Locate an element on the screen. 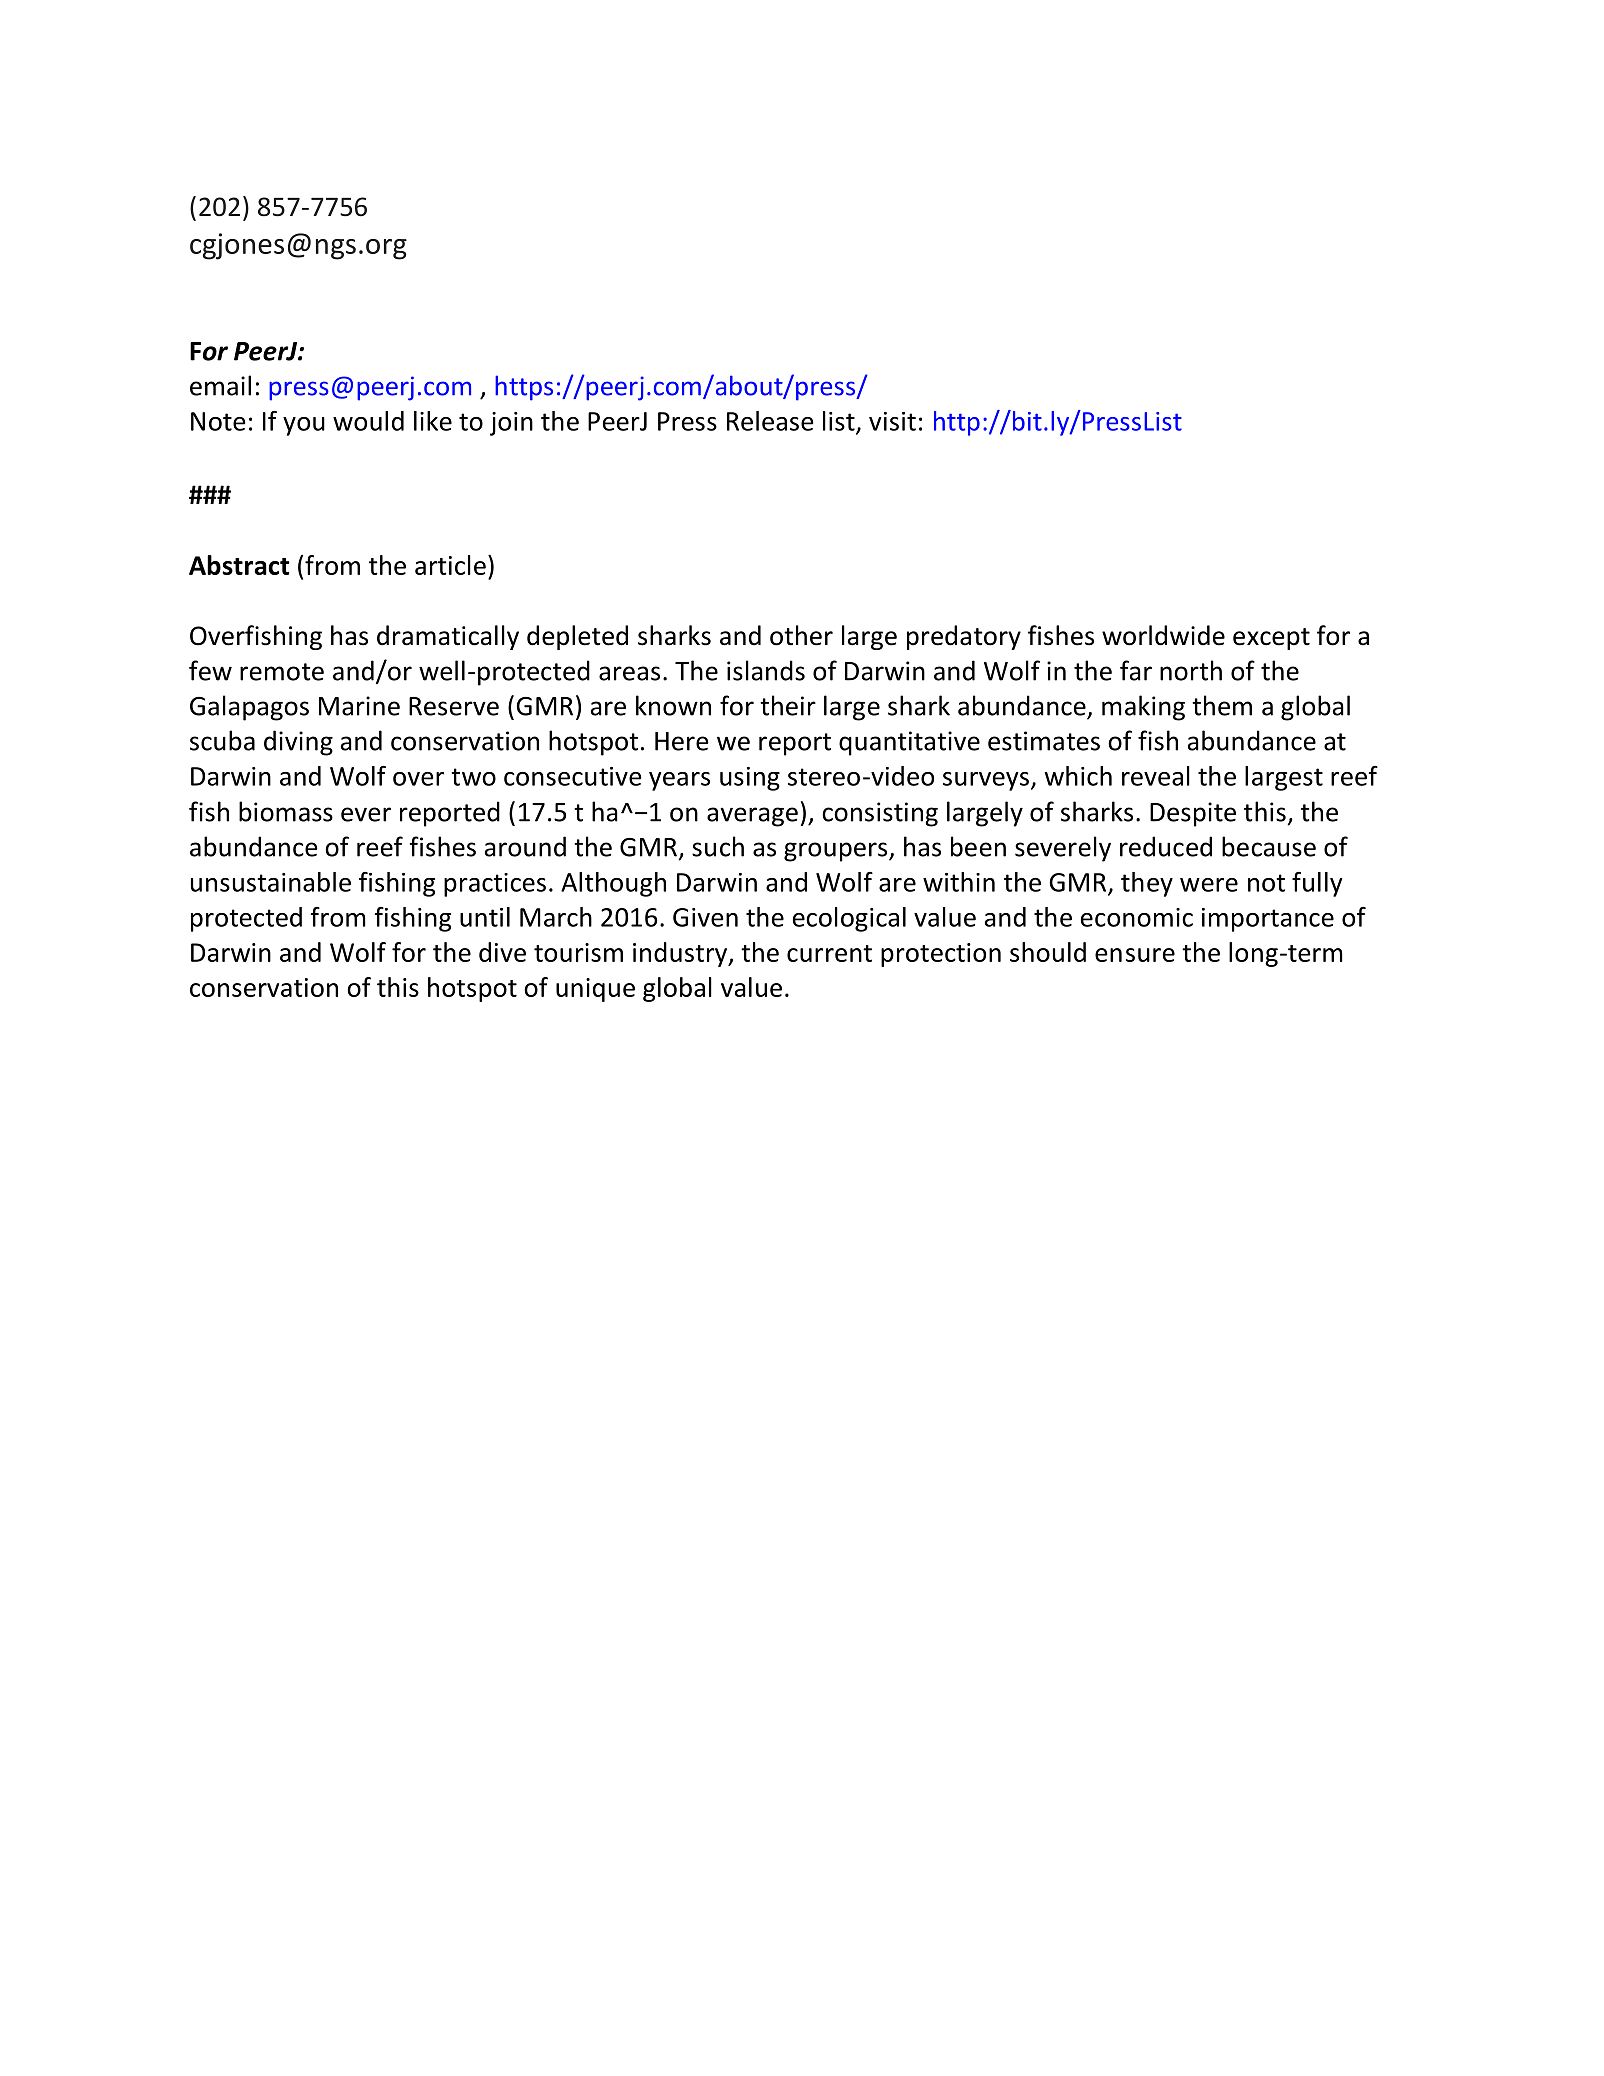 The width and height of the screenshot is (1604, 2076). north is located at coordinates (1191, 670).
